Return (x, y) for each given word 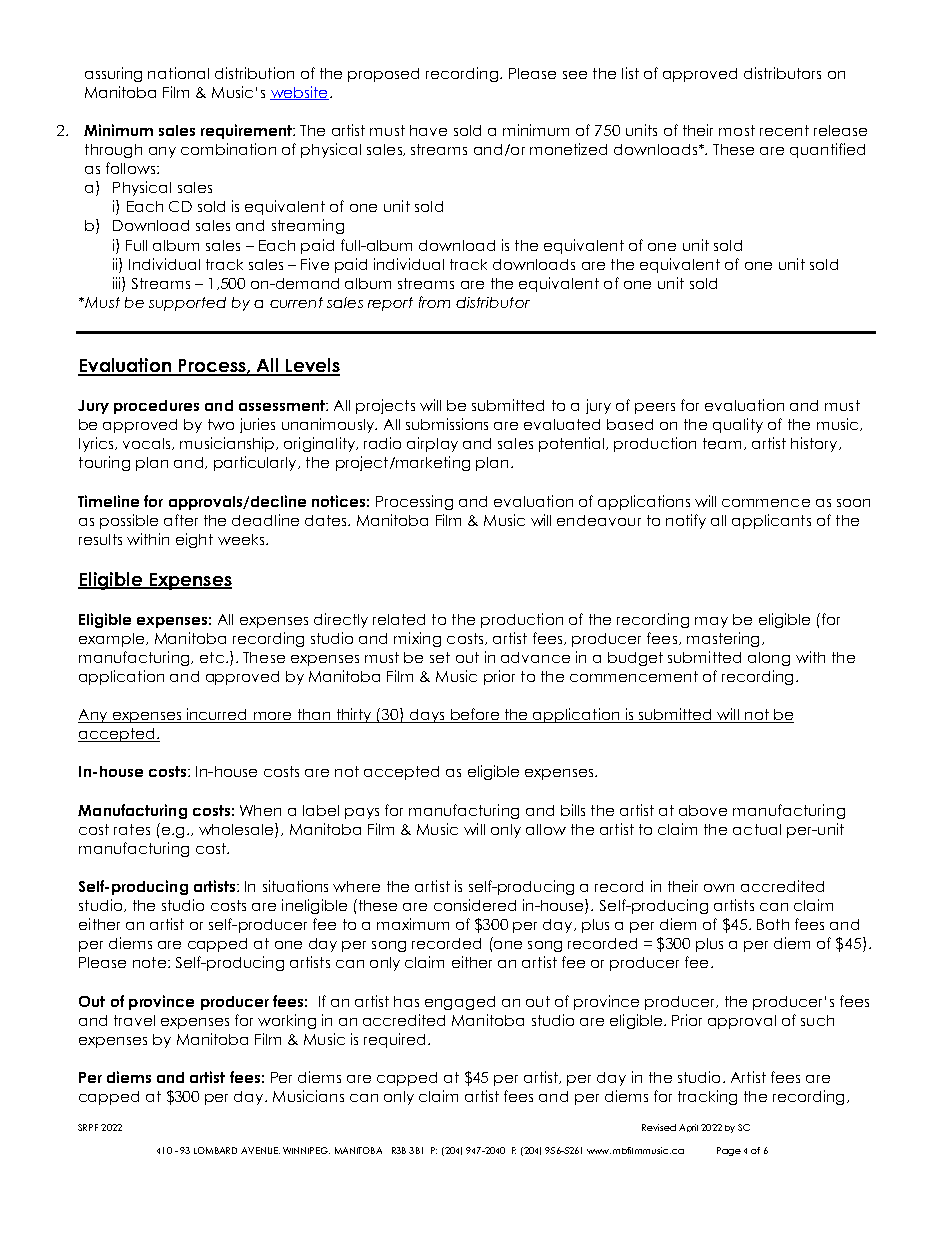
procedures (156, 407)
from (434, 302)
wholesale (237, 829)
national (178, 73)
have (428, 130)
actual (757, 829)
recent (784, 130)
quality (738, 425)
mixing (417, 639)
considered (475, 905)
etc (212, 657)
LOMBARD (215, 1150)
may (711, 622)
